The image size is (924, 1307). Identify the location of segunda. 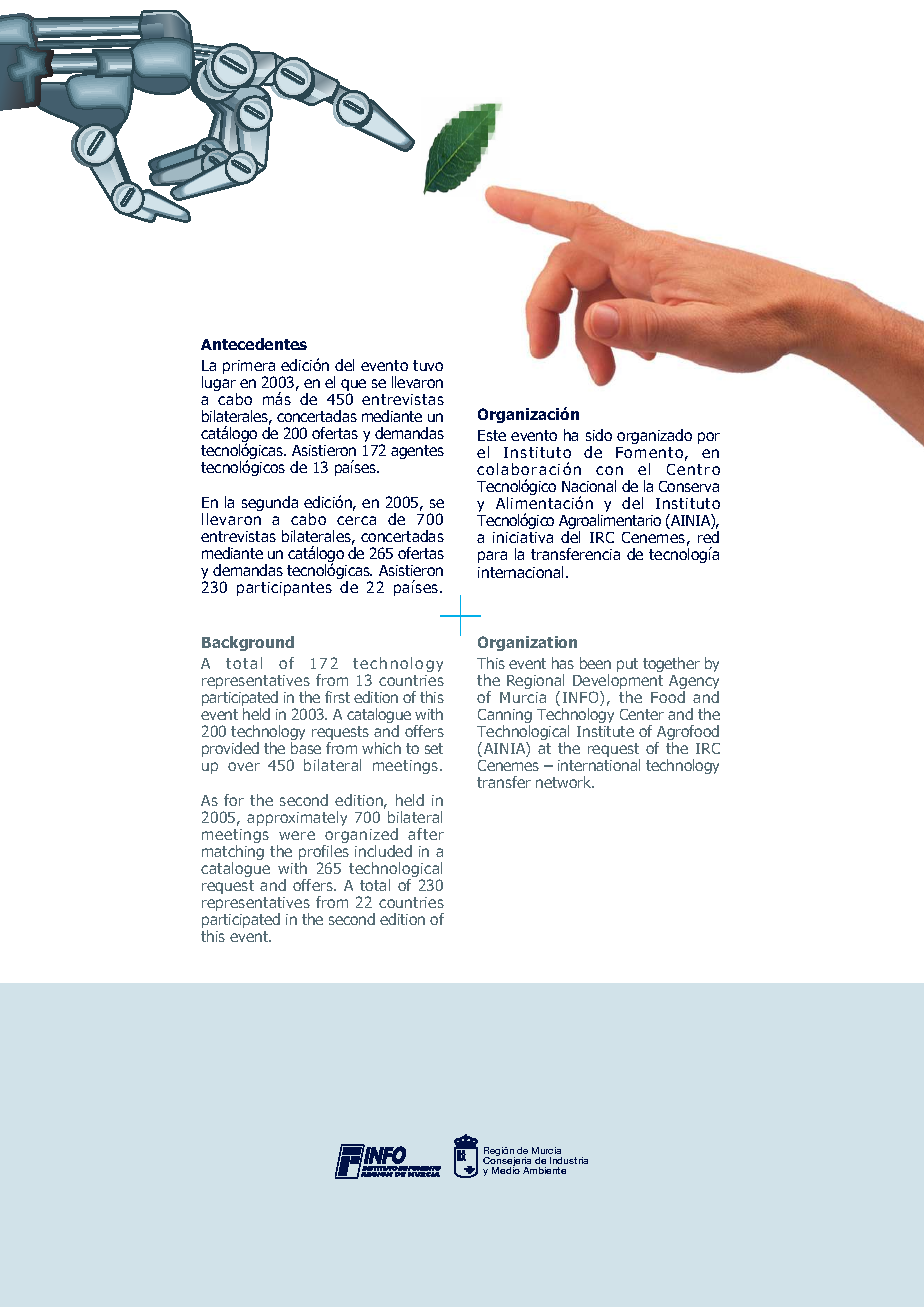
(270, 503).
